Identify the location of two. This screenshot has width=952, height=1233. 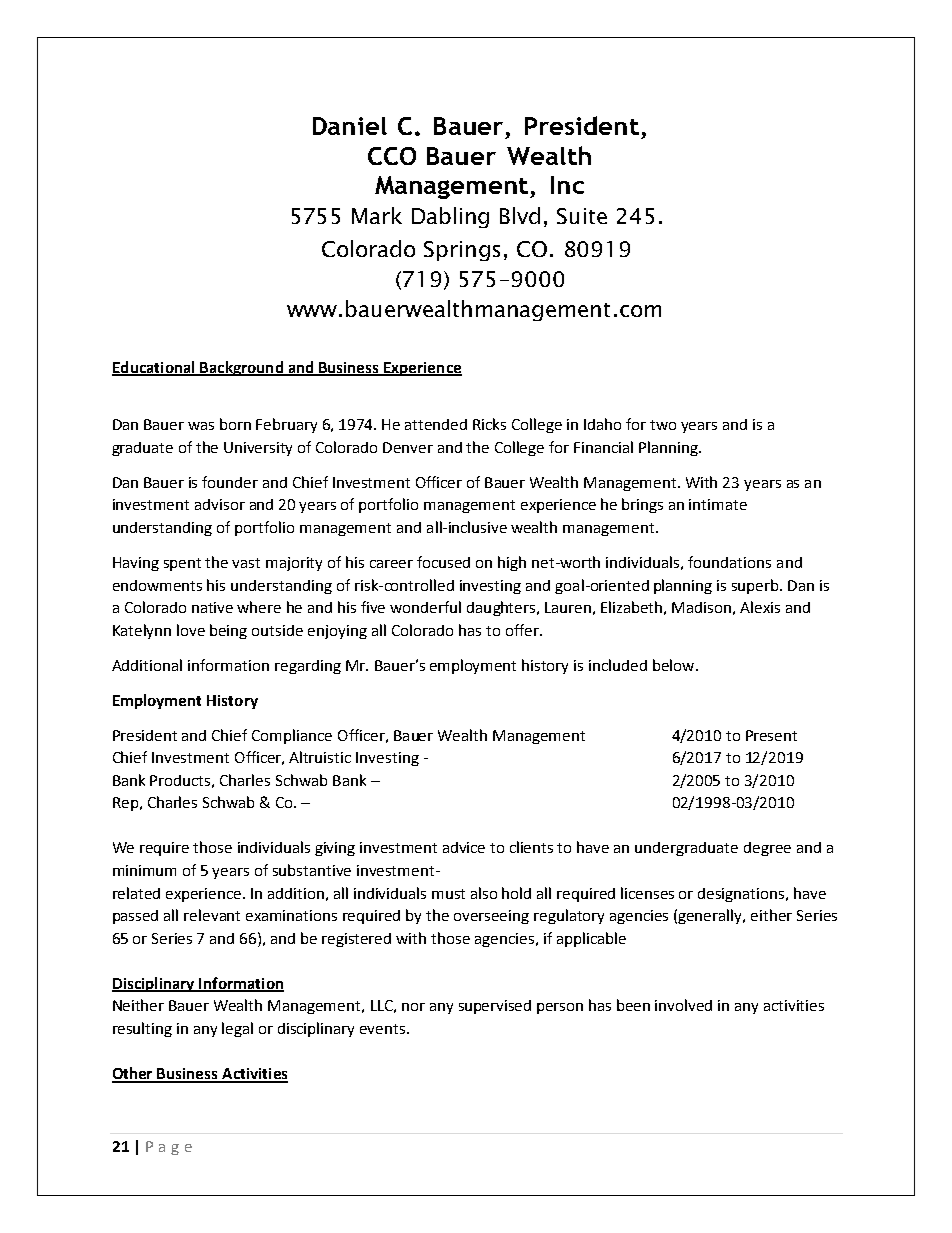
(663, 425).
